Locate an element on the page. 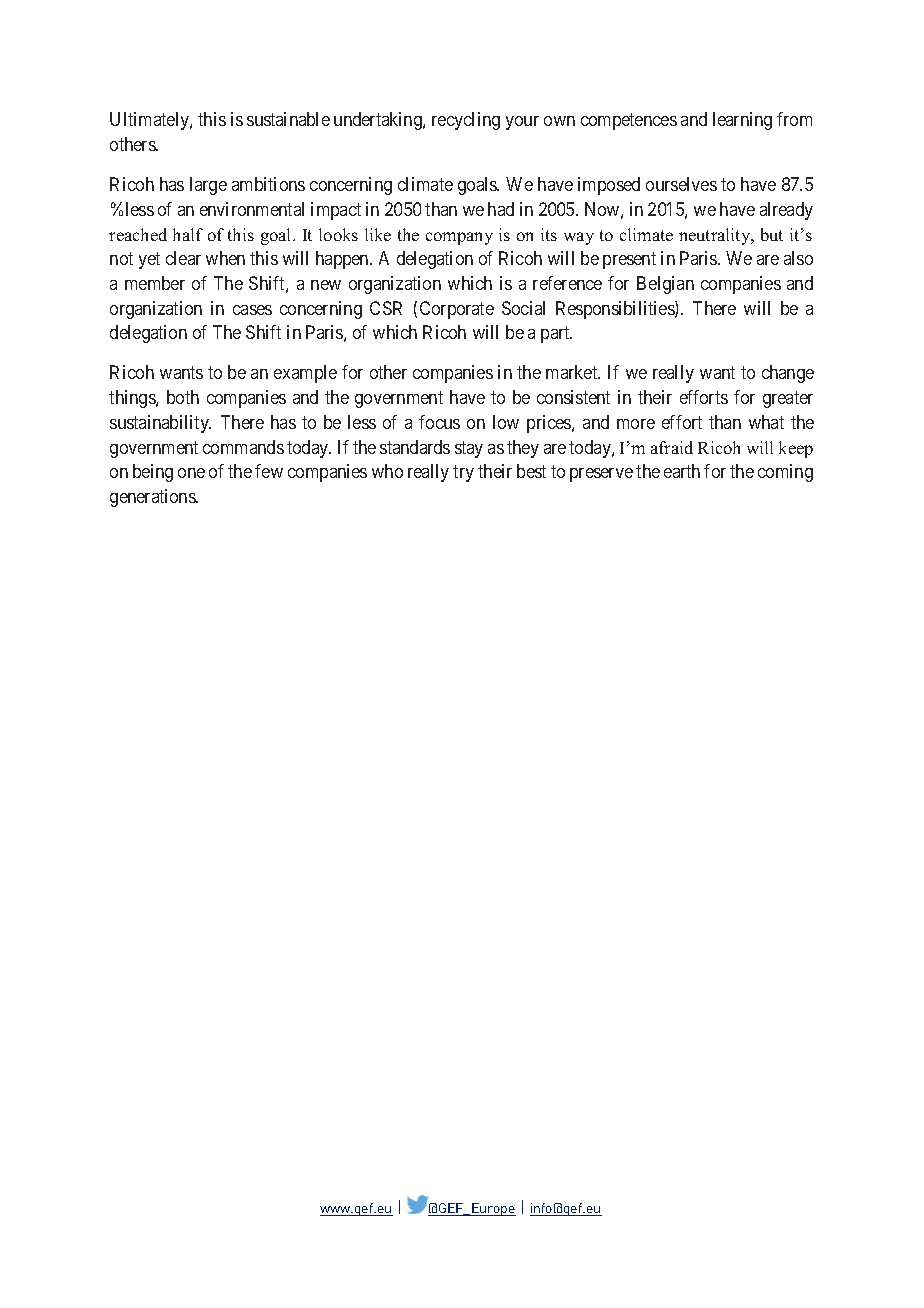  had is located at coordinates (501, 209).
